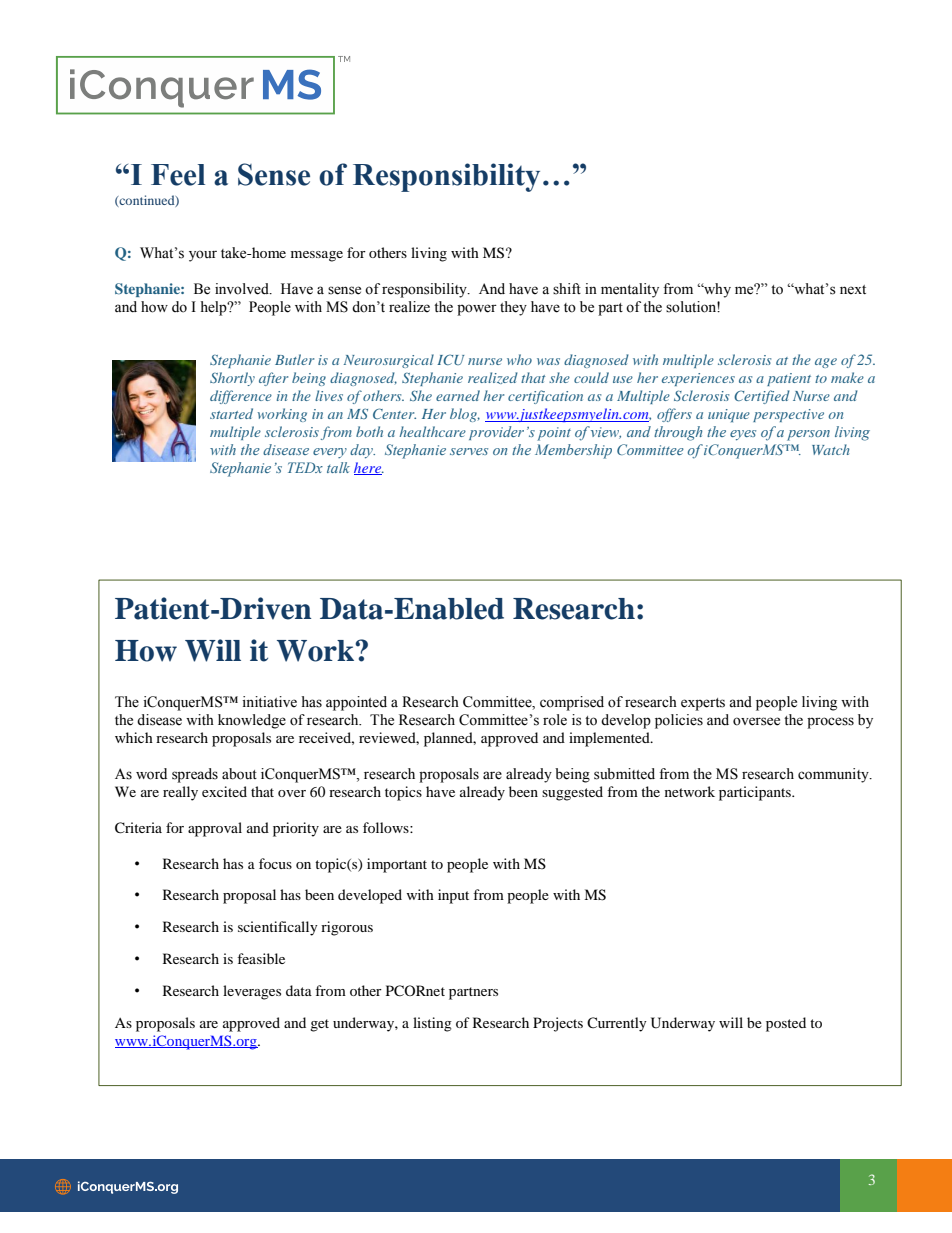  I want to click on role, so click(555, 720).
